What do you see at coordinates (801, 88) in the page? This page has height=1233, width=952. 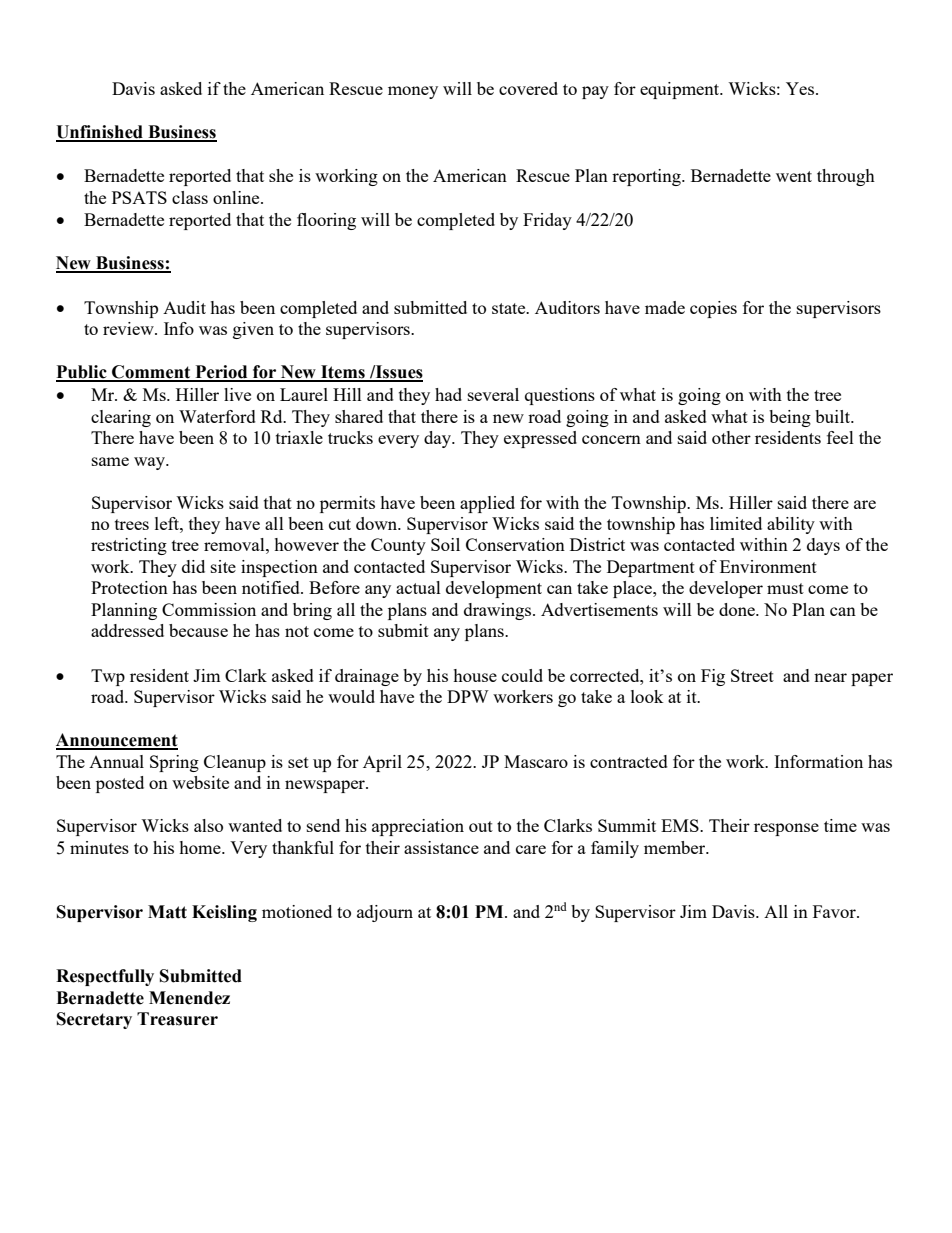 I see `Yes` at bounding box center [801, 88].
